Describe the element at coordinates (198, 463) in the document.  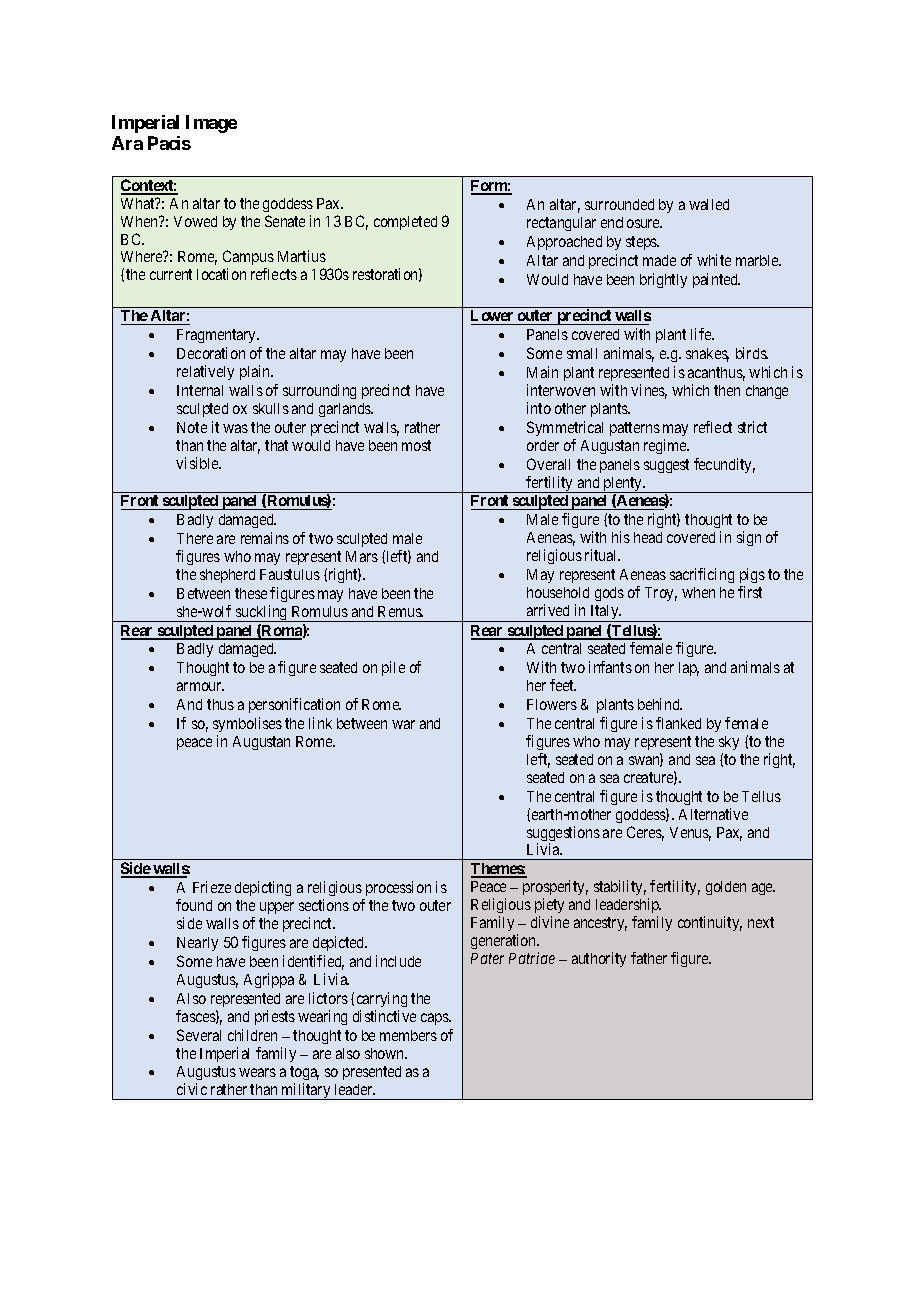
I see `visible` at that location.
